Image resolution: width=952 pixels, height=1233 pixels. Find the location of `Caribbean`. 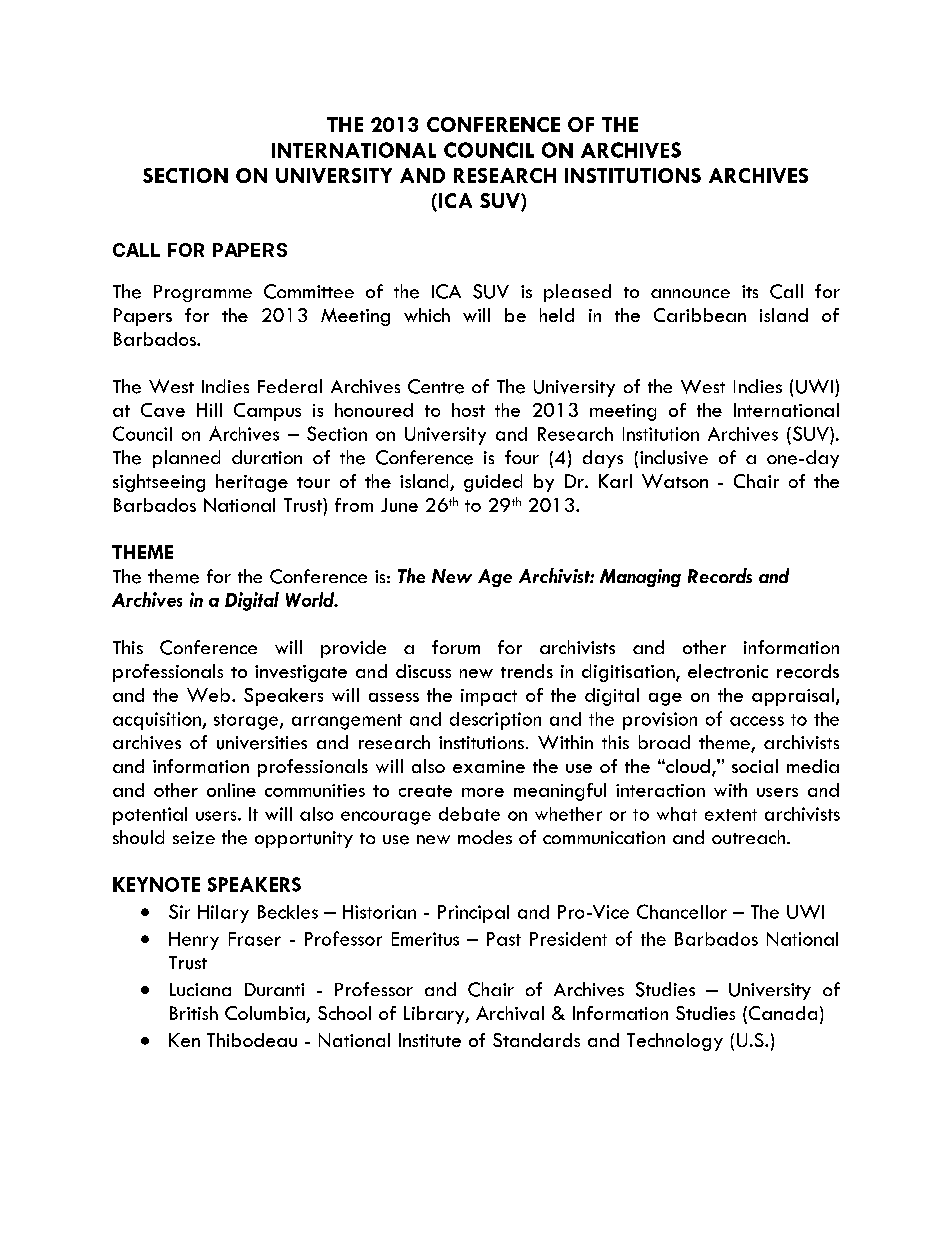

Caribbean is located at coordinates (700, 315).
